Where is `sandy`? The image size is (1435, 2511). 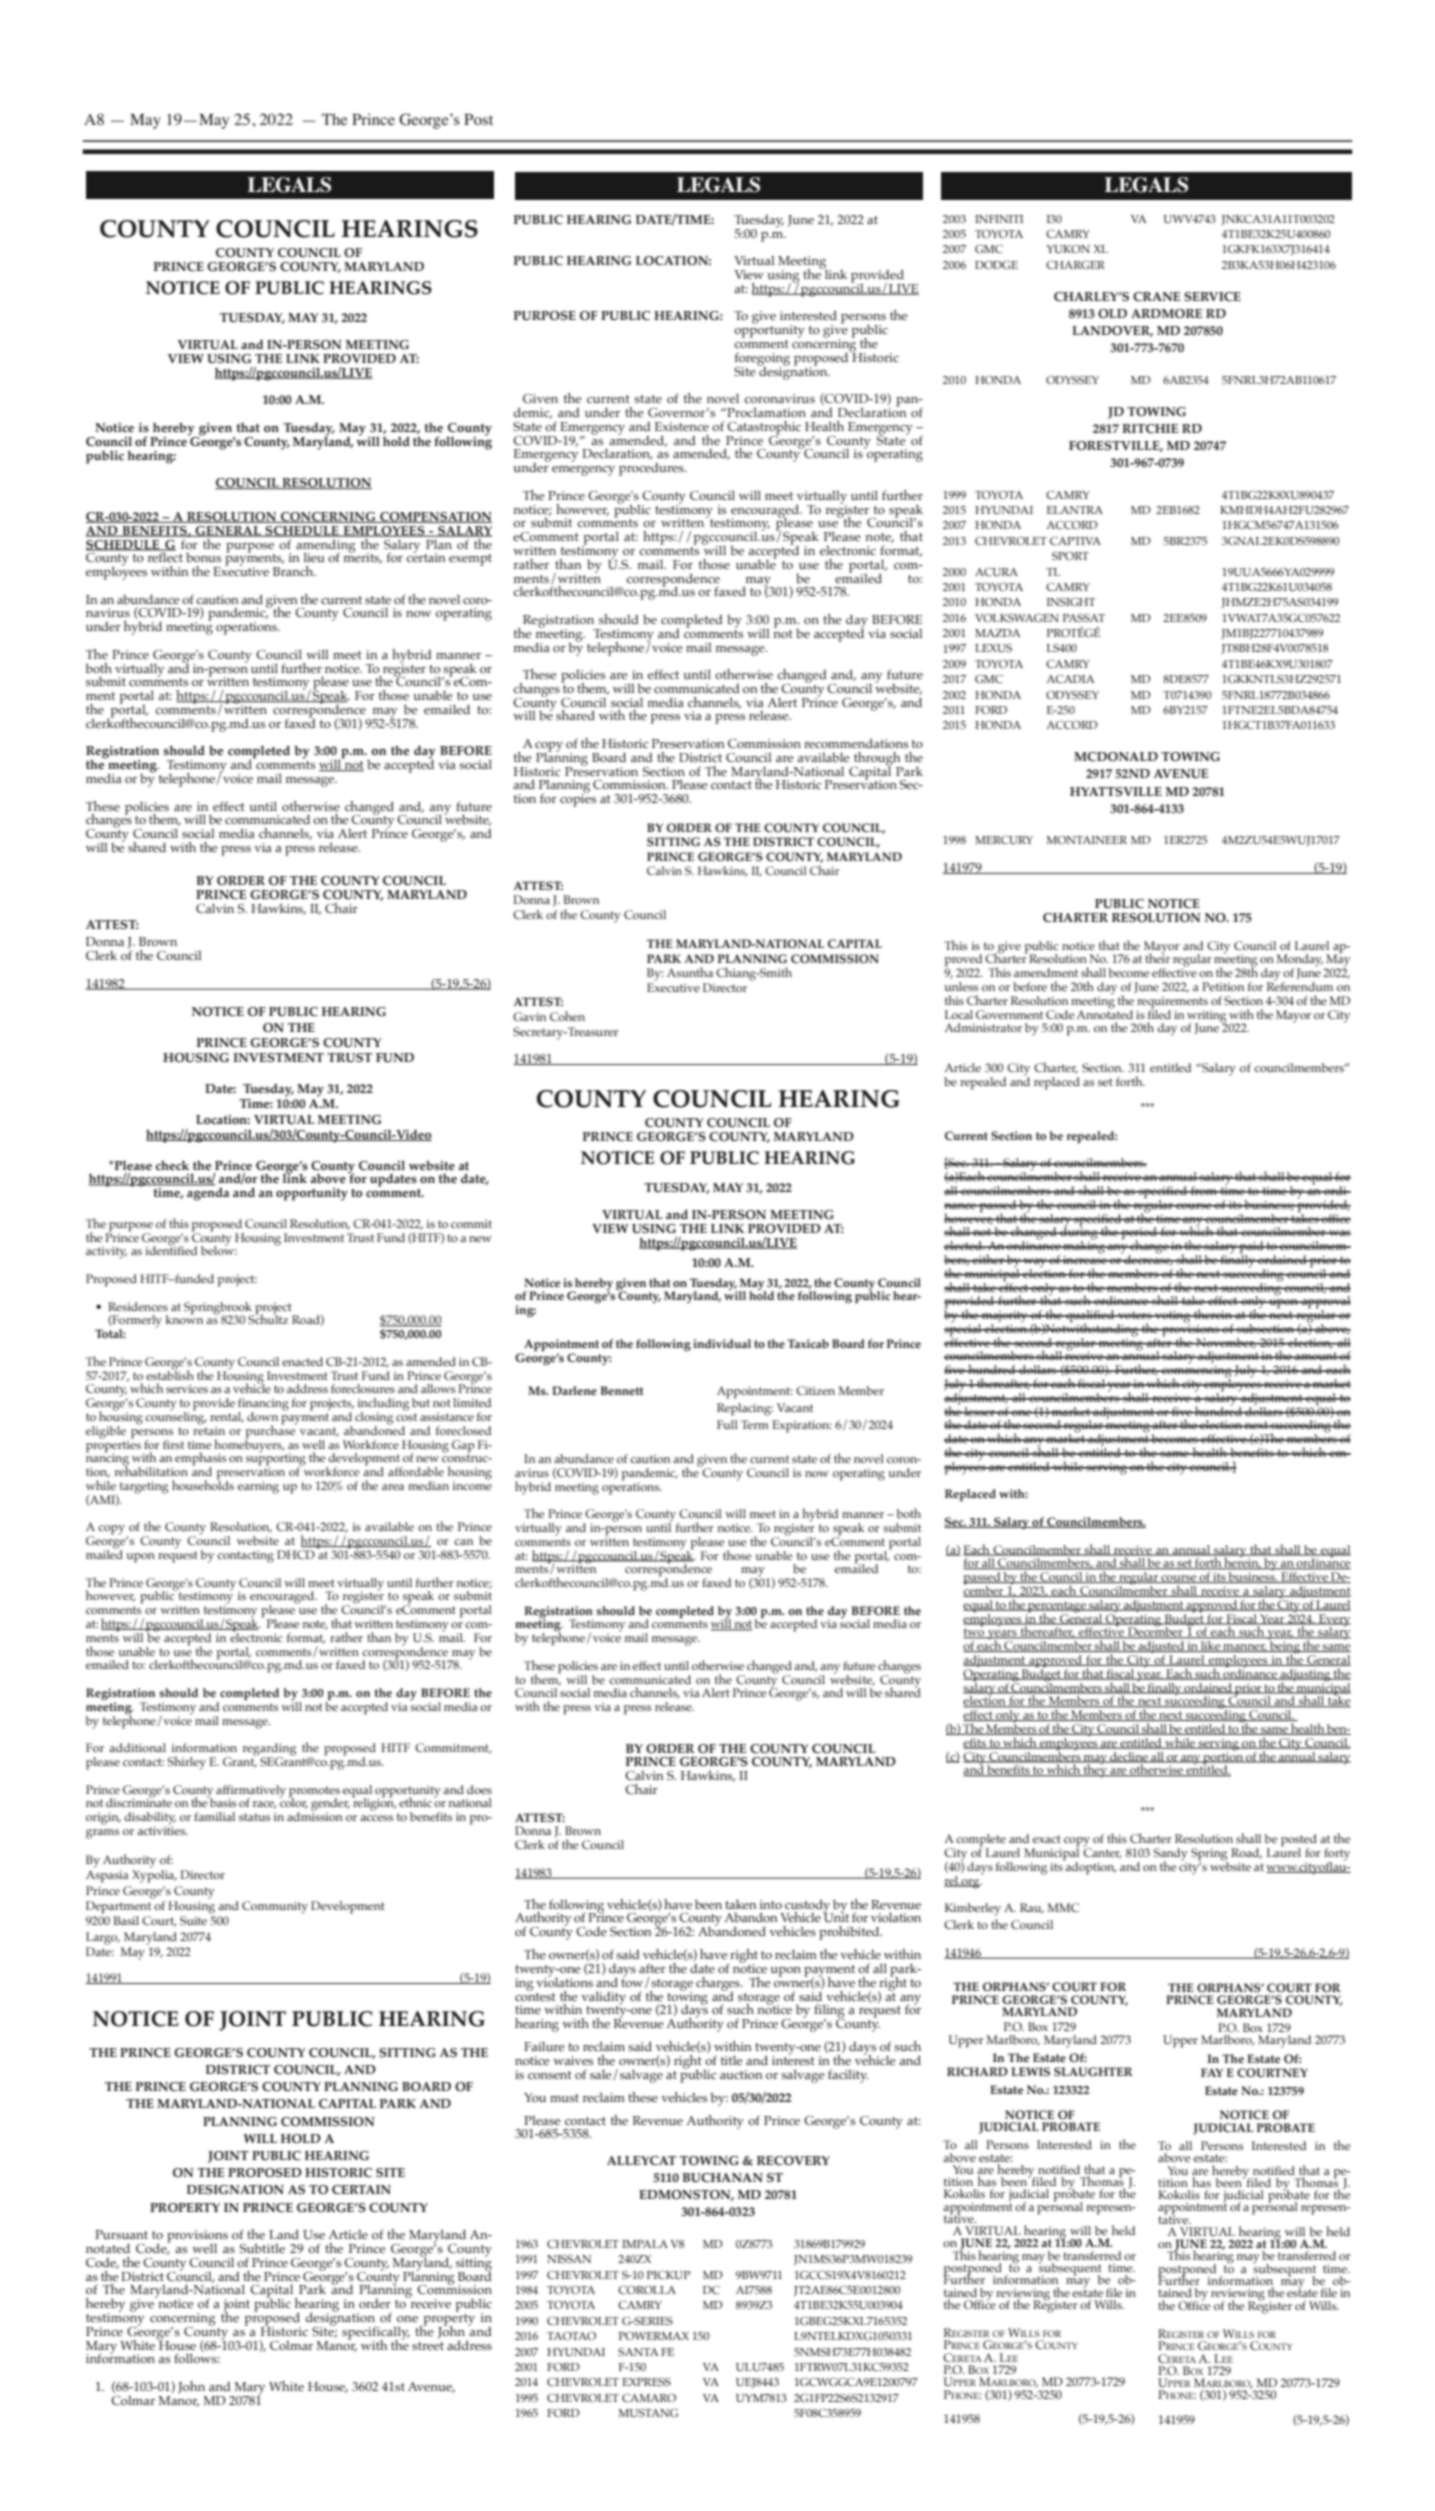
sandy is located at coordinates (1171, 1855).
